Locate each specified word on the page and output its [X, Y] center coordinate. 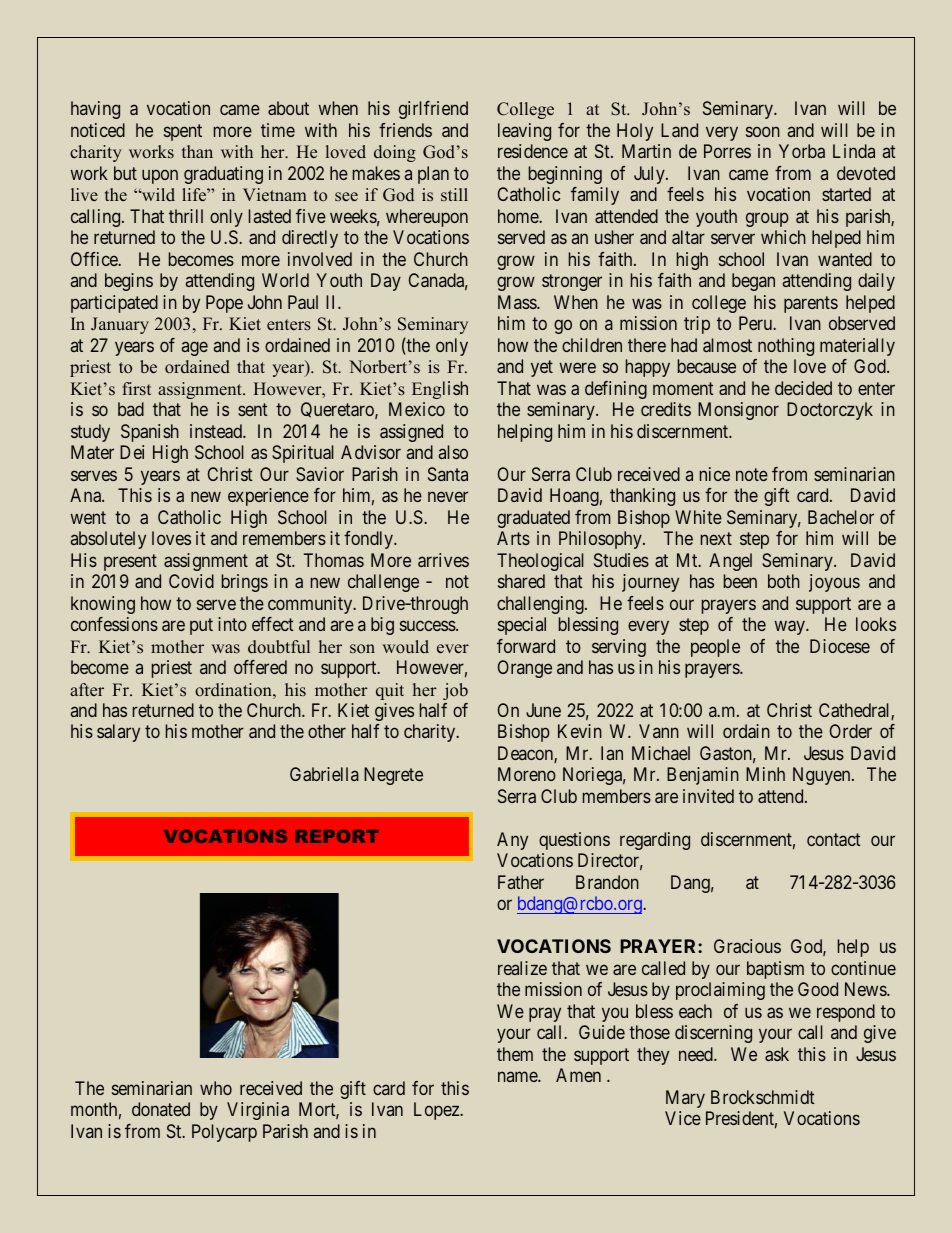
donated [161, 1109]
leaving [524, 132]
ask [777, 1054]
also [453, 452]
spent [183, 132]
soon [763, 131]
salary [118, 733]
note [752, 474]
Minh [765, 774]
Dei [132, 452]
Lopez [437, 1111]
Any [512, 841]
